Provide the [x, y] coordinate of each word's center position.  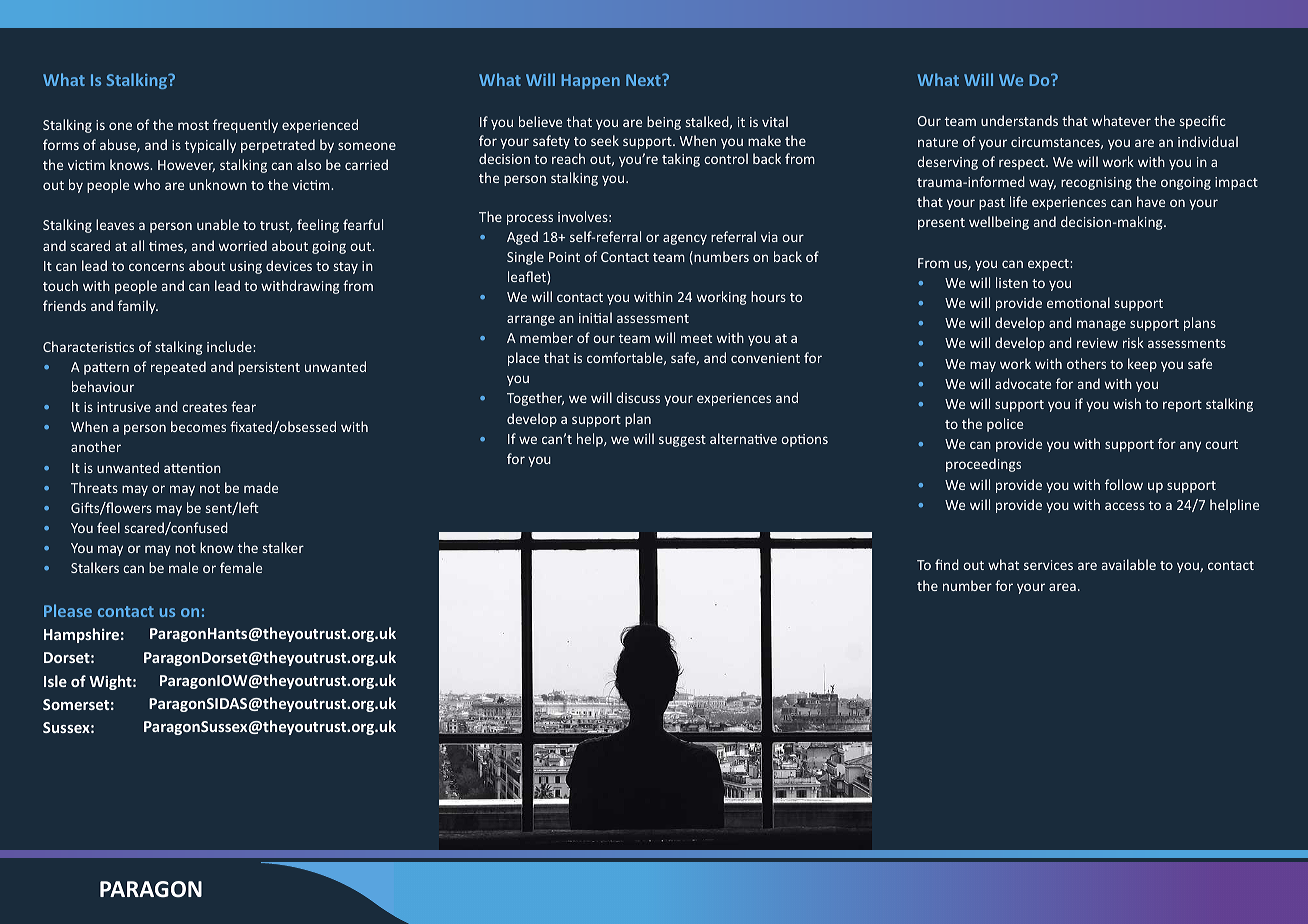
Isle [55, 681]
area [1062, 587]
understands [1019, 120]
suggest [682, 441]
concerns [156, 267]
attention [192, 468]
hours [768, 296]
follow [1124, 484]
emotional [1078, 302]
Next [644, 80]
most [193, 125]
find [947, 564]
